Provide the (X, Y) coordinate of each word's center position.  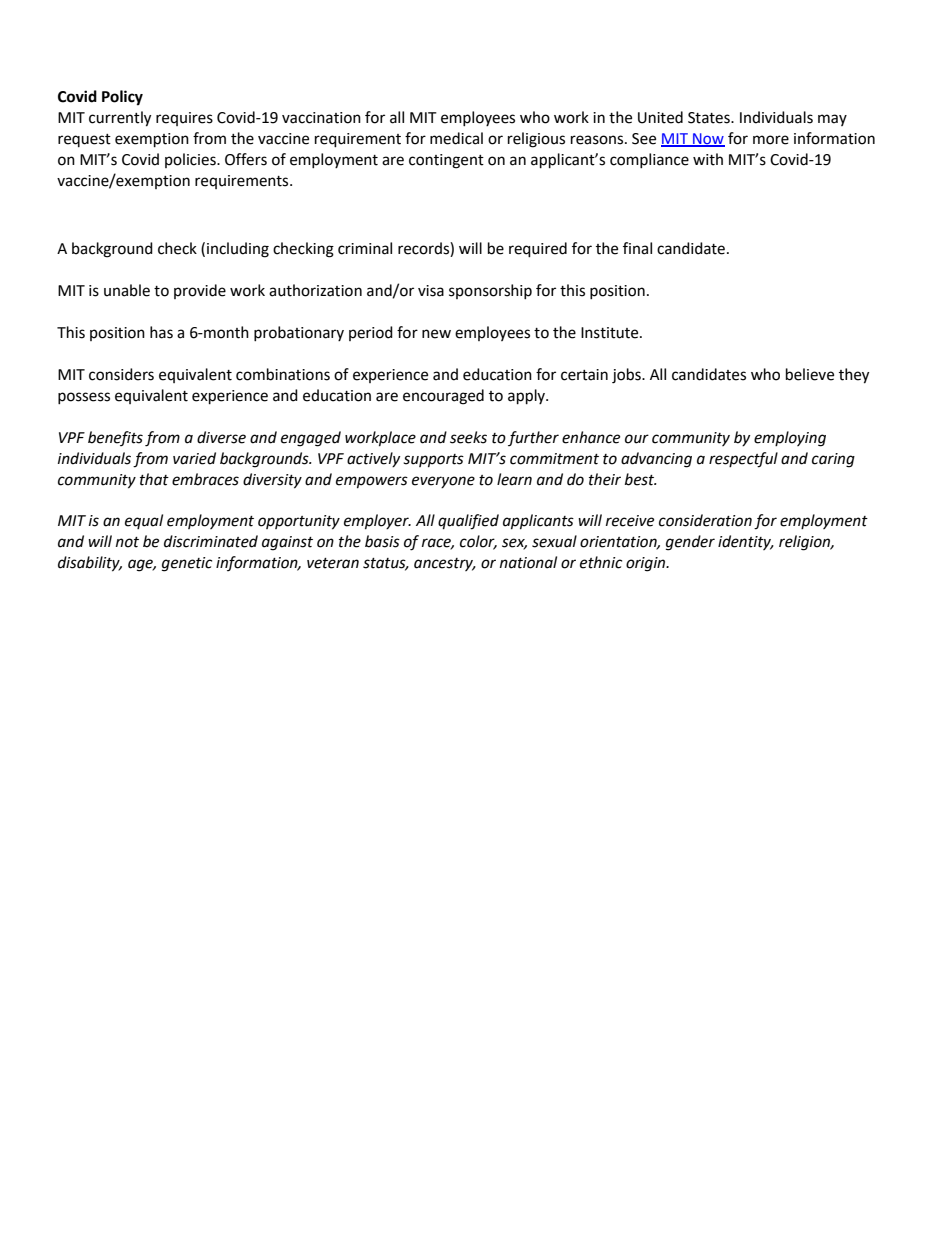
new (436, 334)
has (161, 332)
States (710, 118)
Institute (611, 333)
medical (456, 138)
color (478, 542)
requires (184, 119)
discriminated (211, 541)
